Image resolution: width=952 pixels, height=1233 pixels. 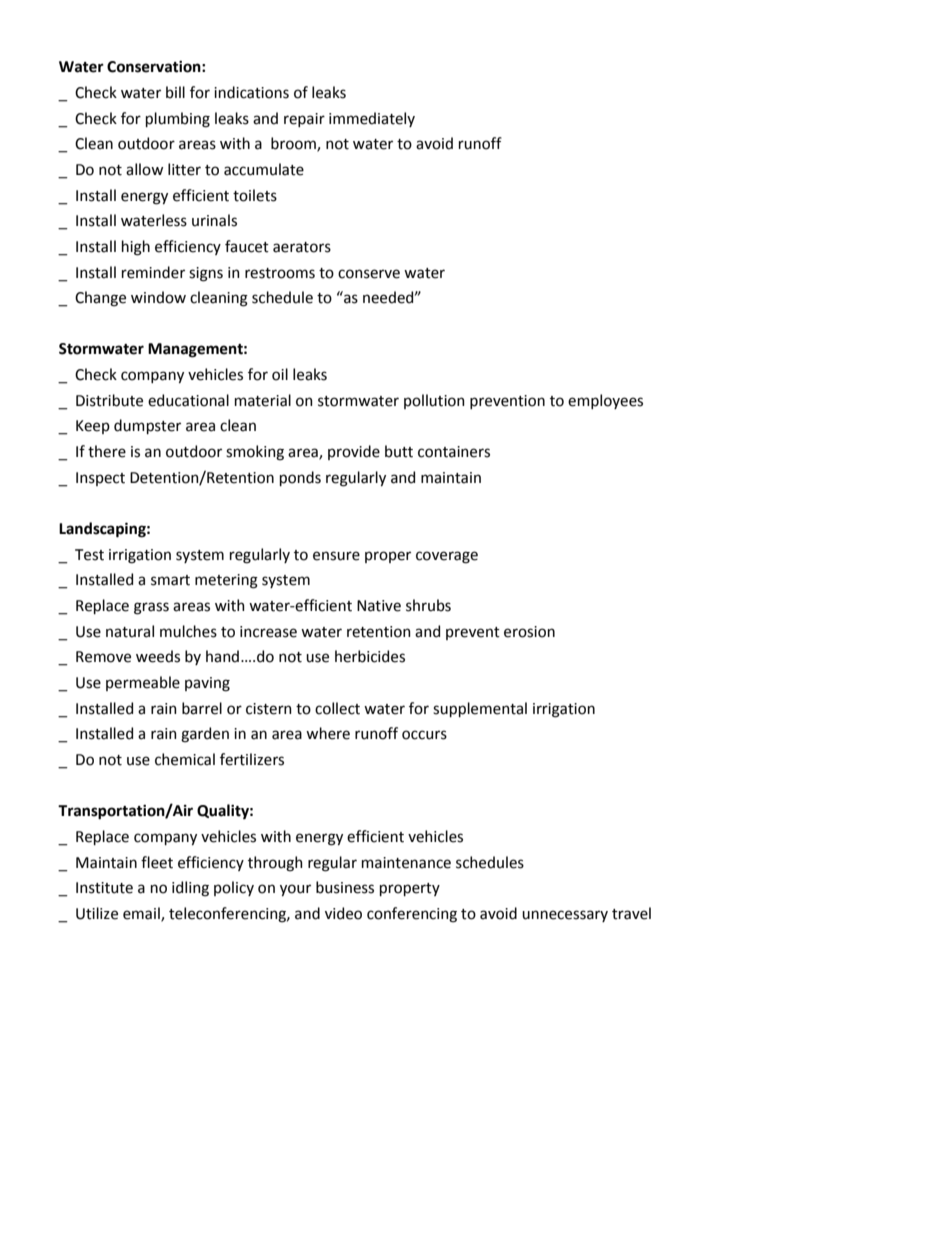 I want to click on containers, so click(x=454, y=452).
